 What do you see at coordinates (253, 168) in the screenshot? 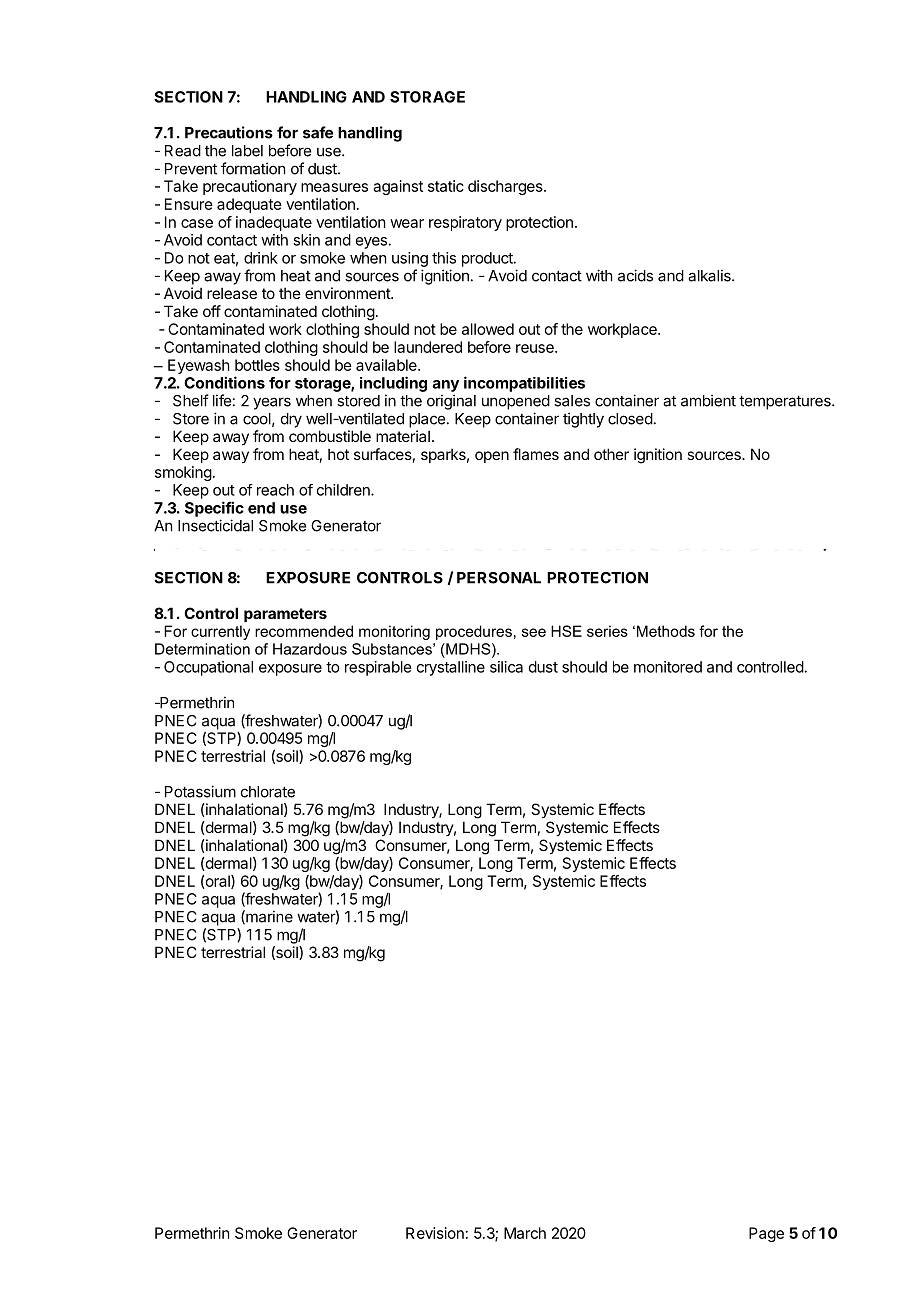
I see `formation` at bounding box center [253, 168].
